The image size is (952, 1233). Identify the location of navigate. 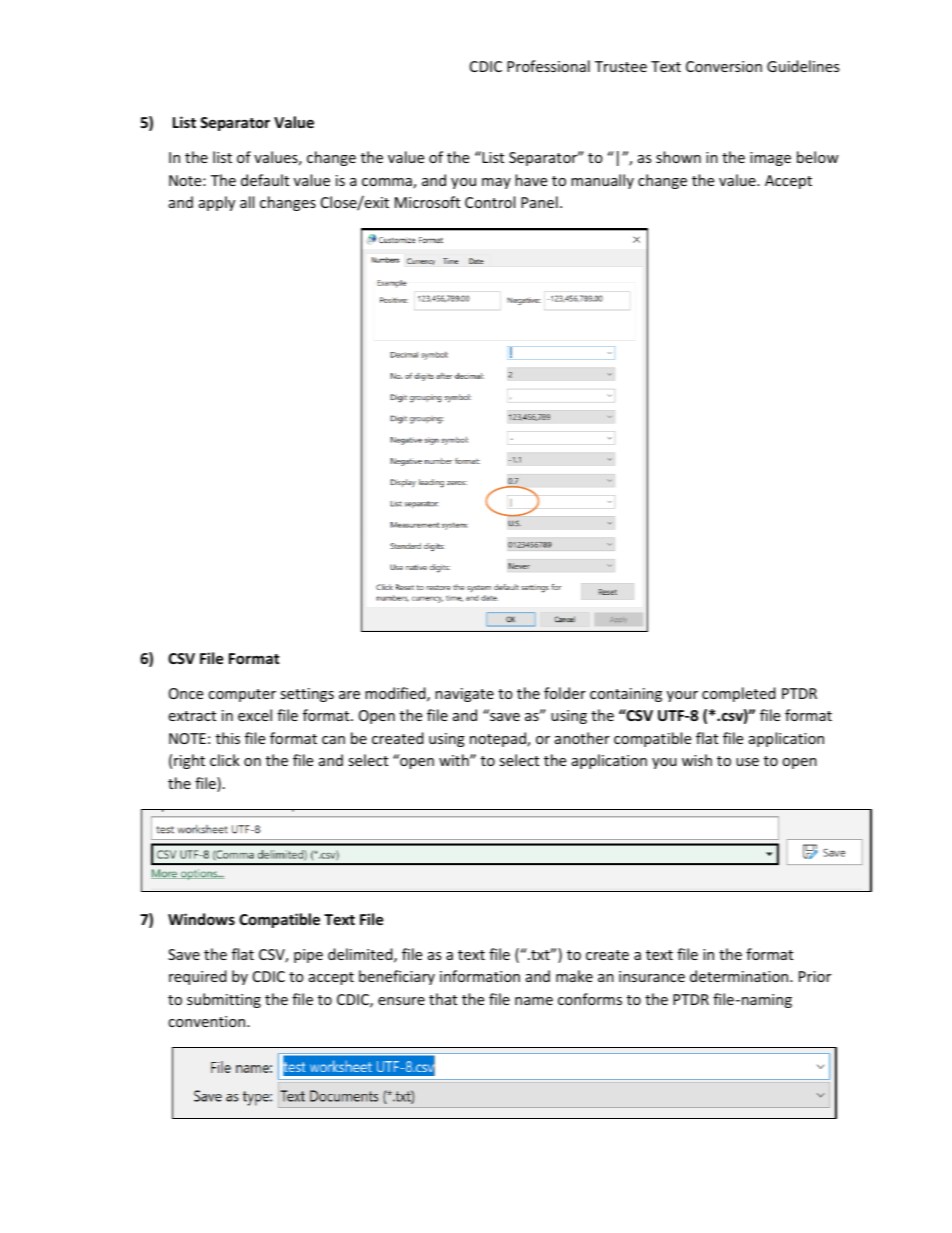
(464, 695).
